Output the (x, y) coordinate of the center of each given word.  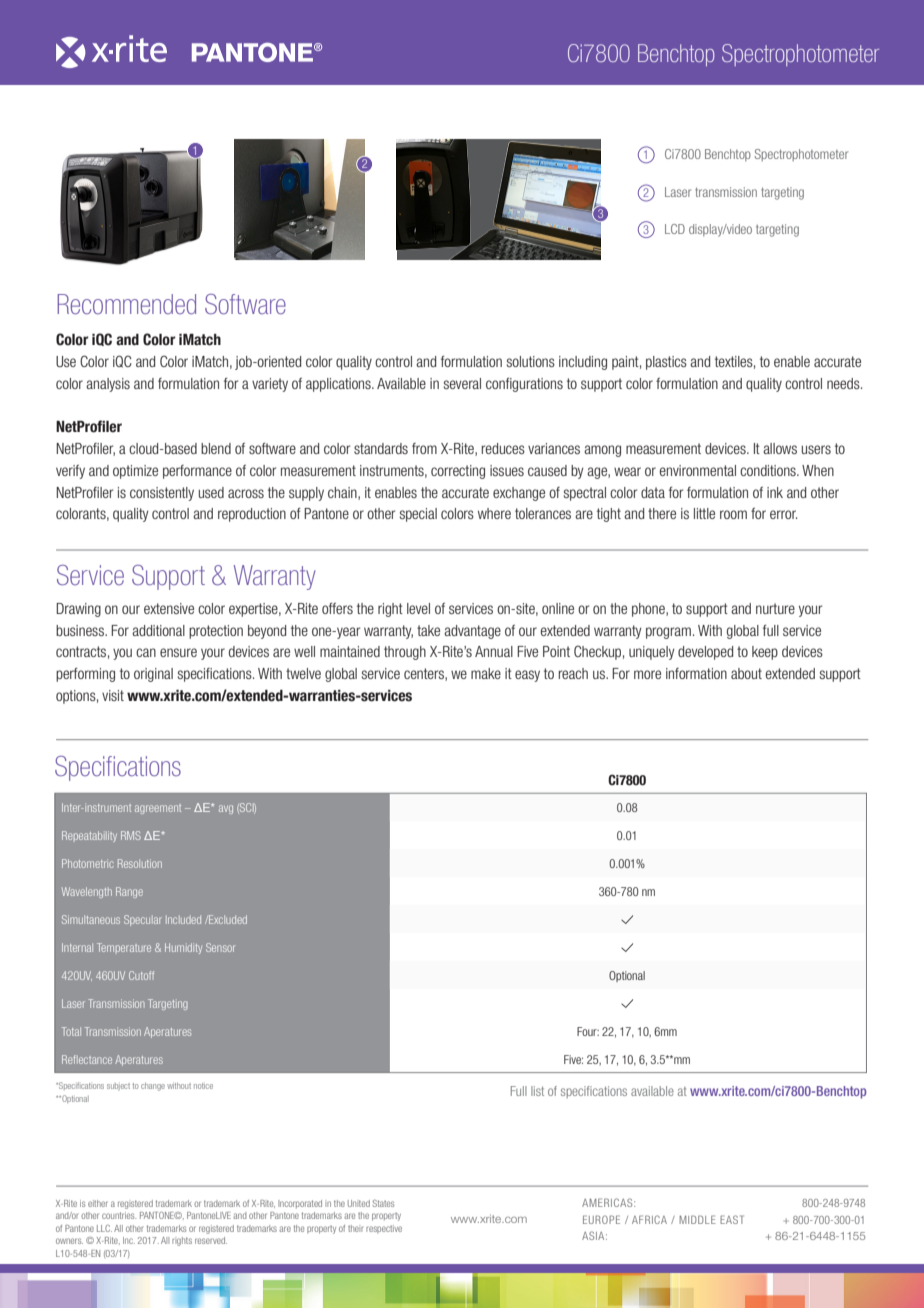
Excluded (227, 919)
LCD (675, 229)
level (418, 608)
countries (119, 1215)
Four (588, 1031)
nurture (775, 608)
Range (129, 892)
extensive (169, 608)
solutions (531, 361)
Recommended (126, 304)
